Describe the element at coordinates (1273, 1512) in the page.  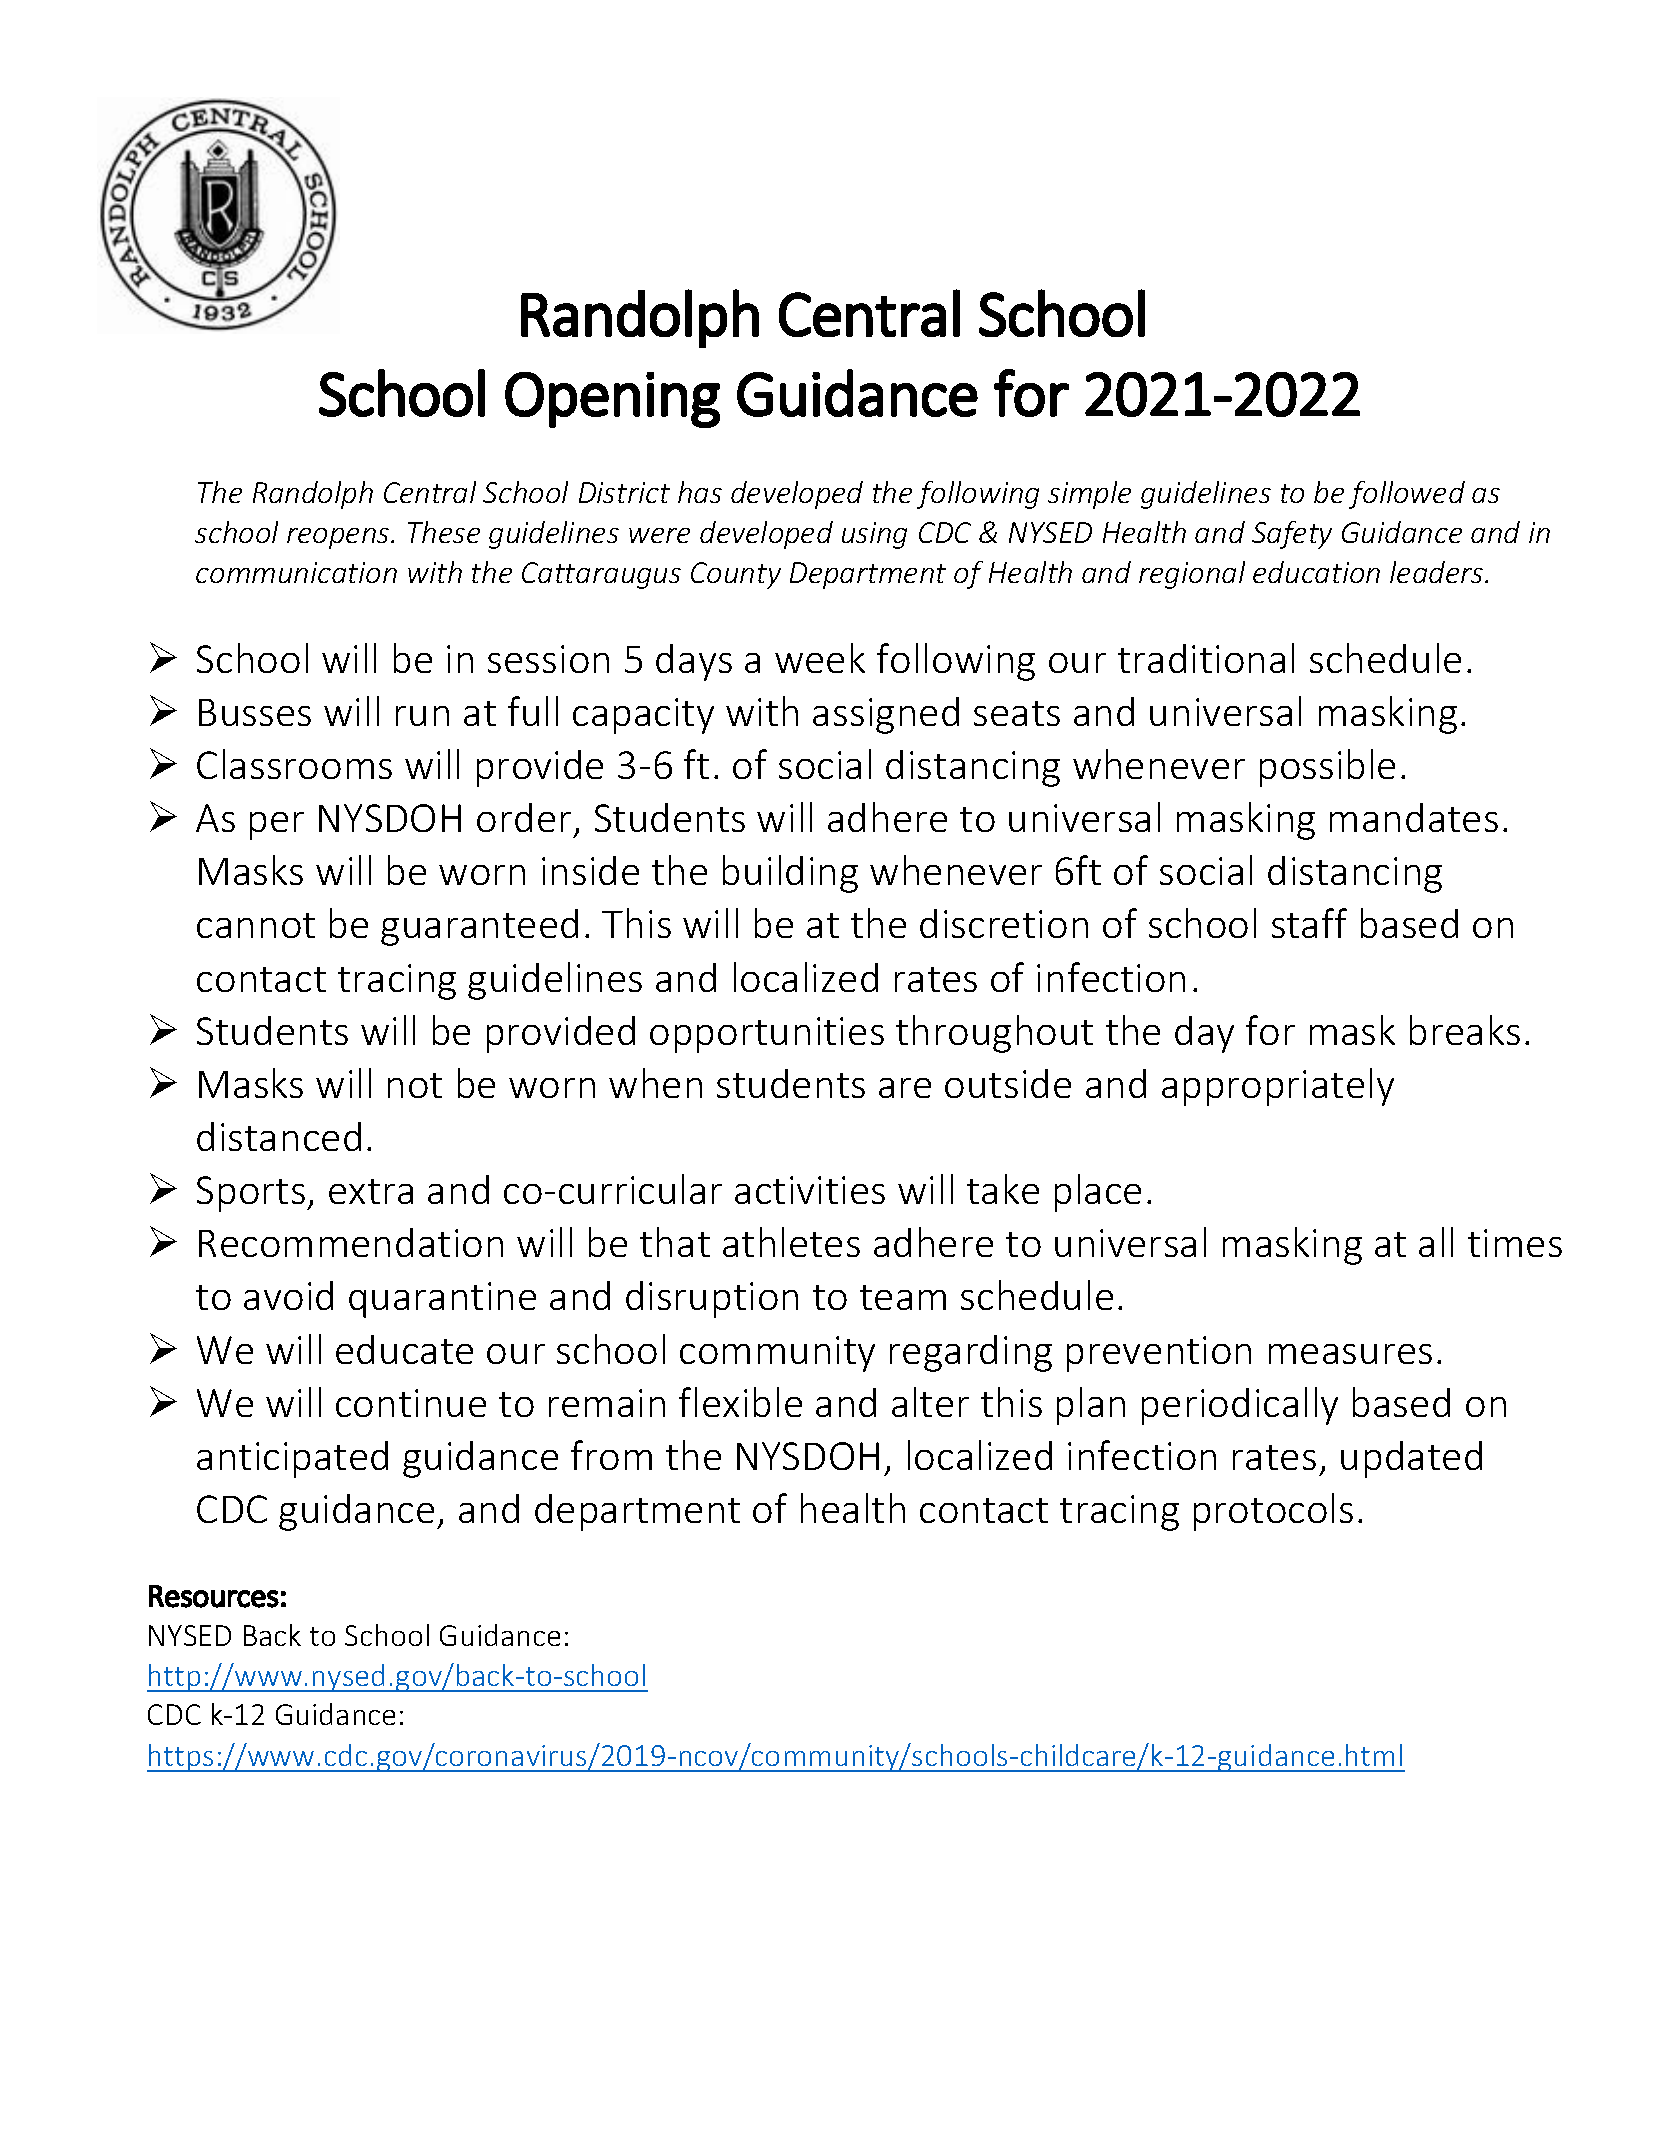
I see `protocols` at that location.
